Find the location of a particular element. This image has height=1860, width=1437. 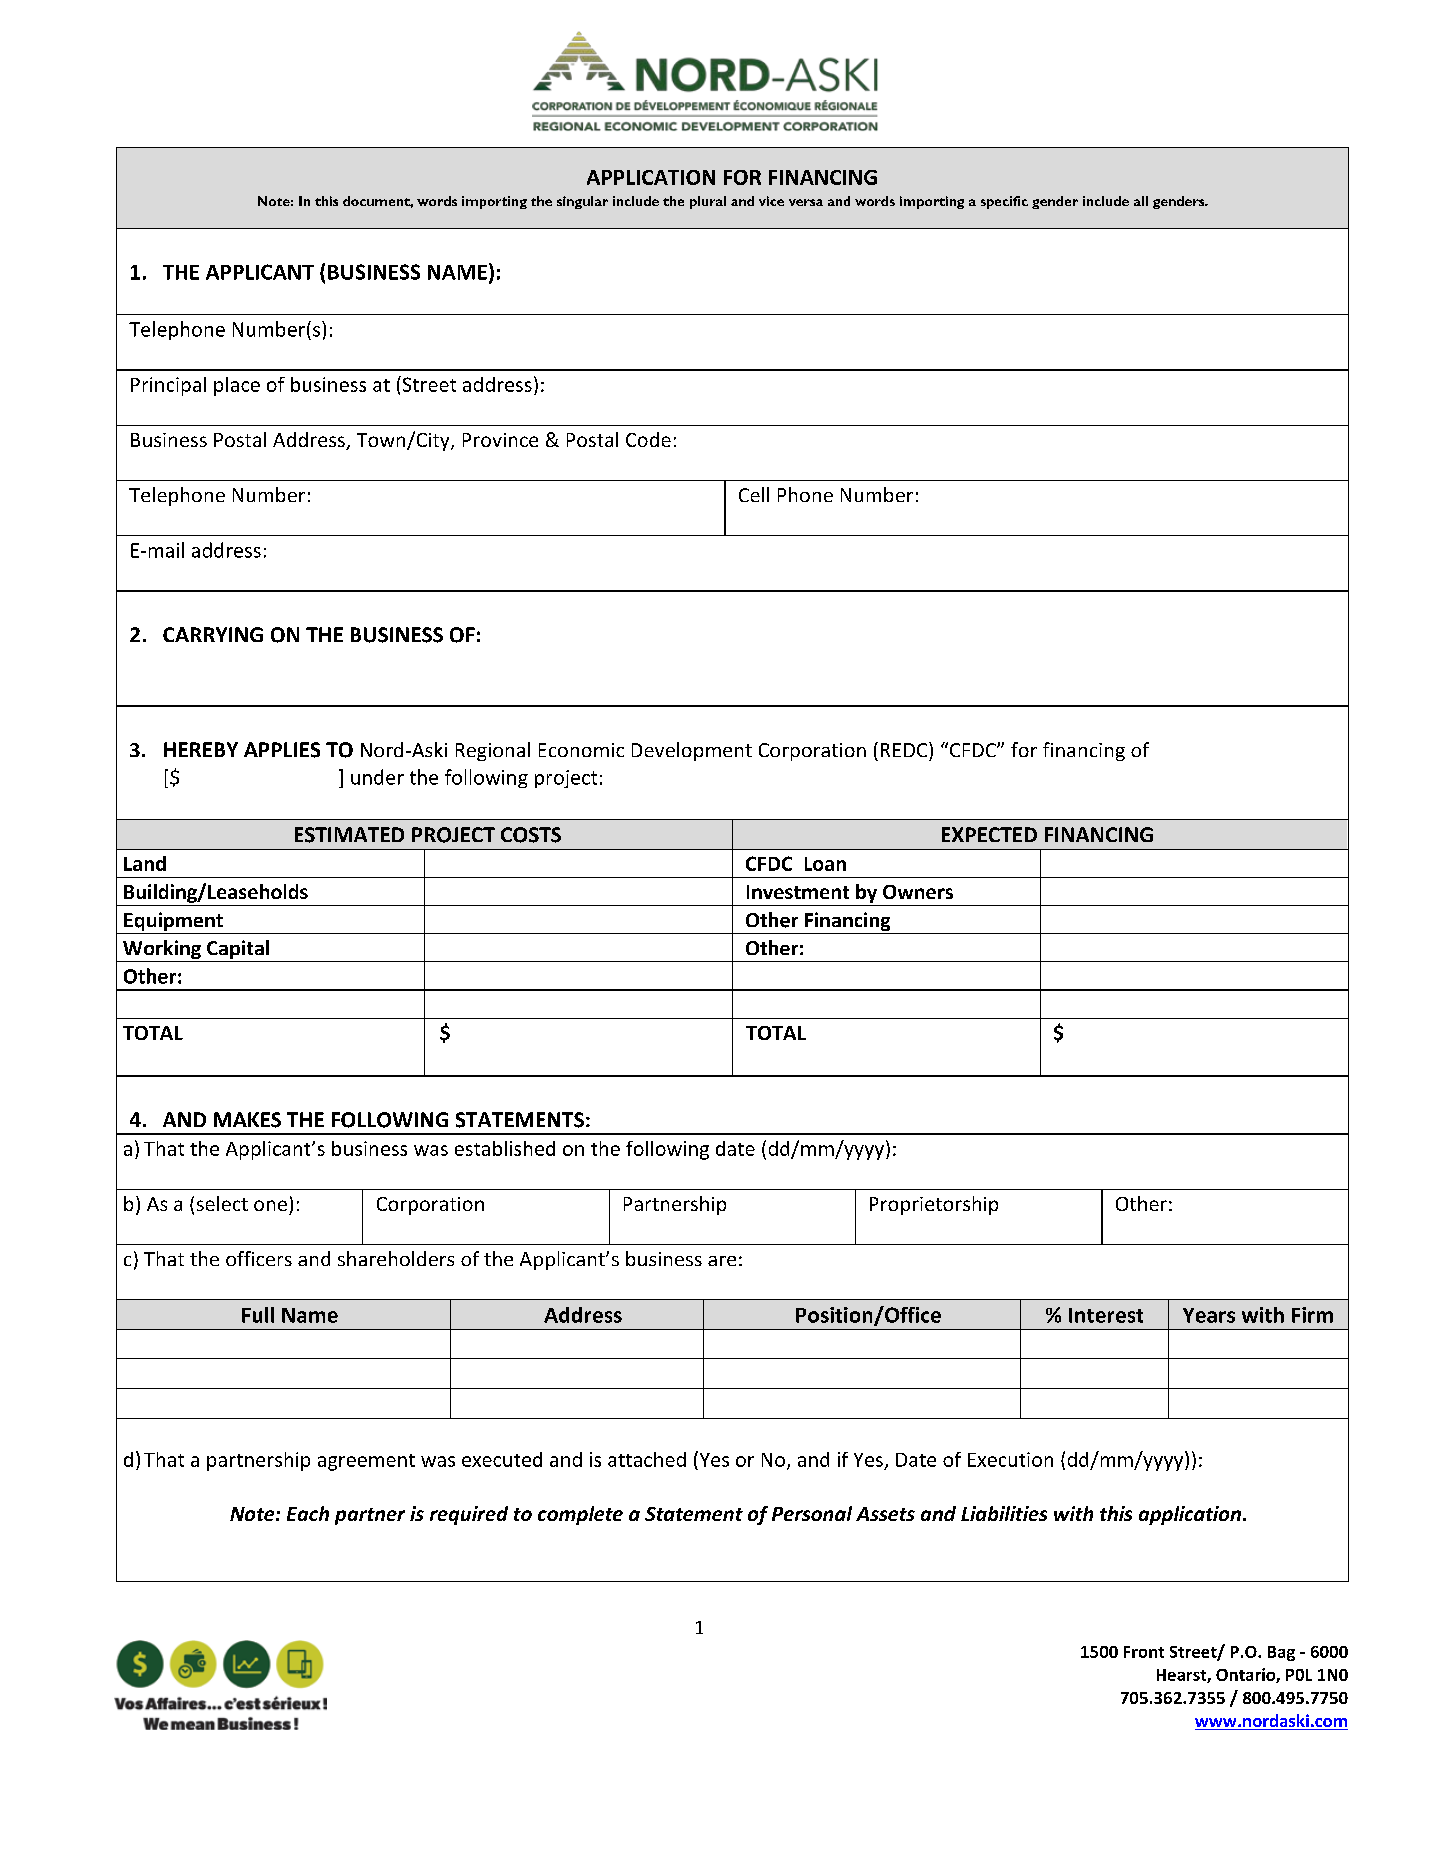

Each is located at coordinates (308, 1513).
